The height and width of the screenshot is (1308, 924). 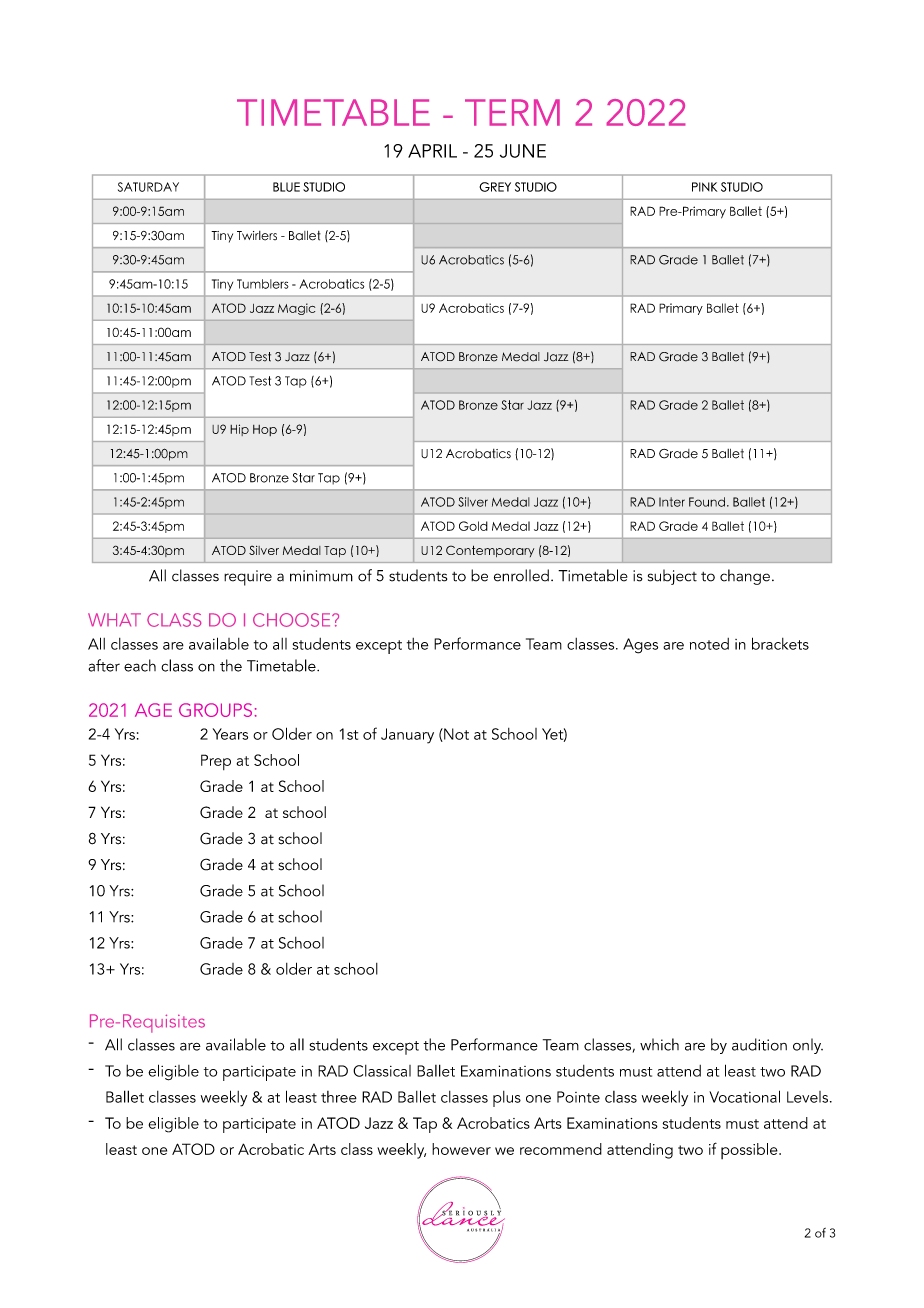 I want to click on enrolled, so click(x=521, y=575).
